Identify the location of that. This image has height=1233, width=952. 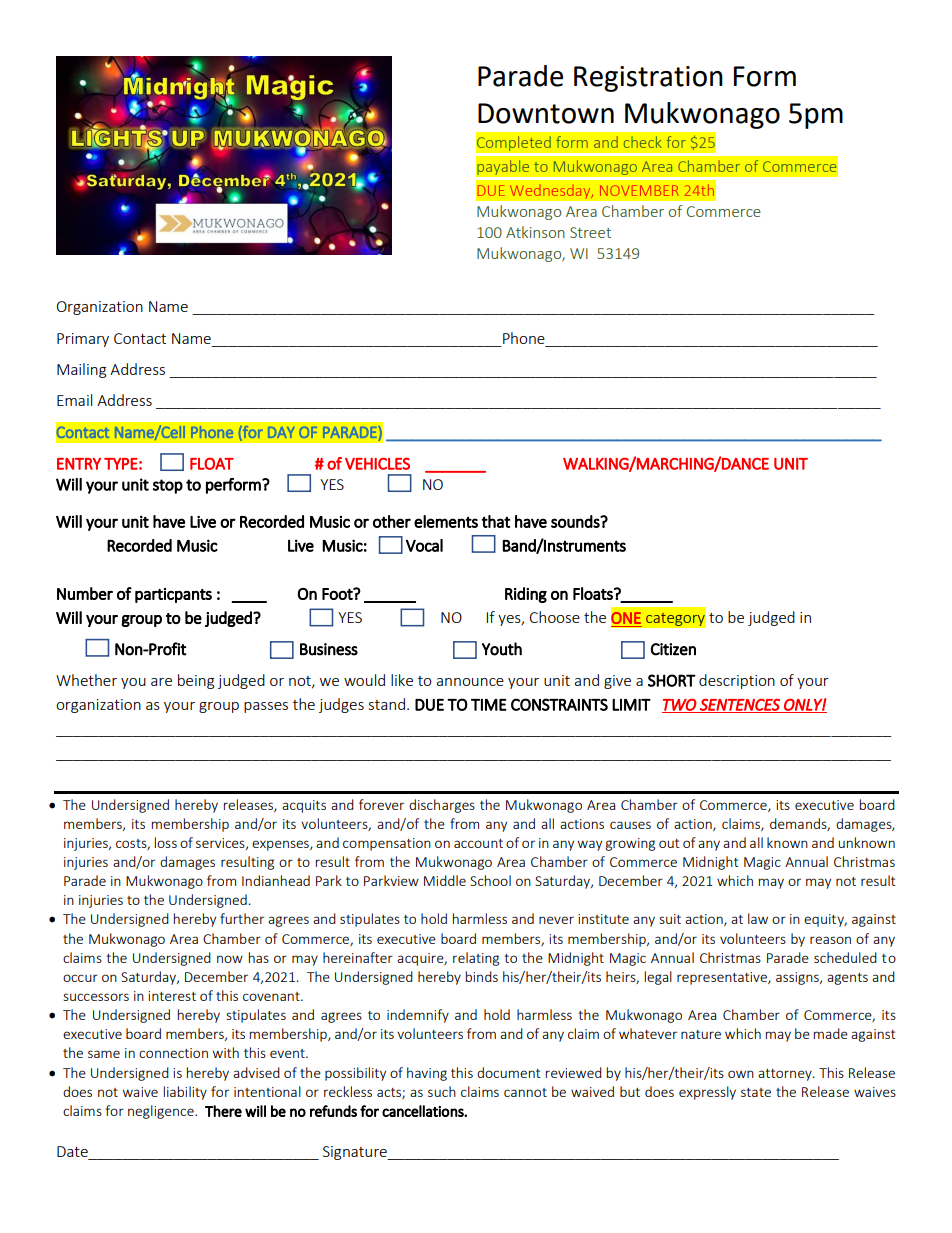
(495, 521).
